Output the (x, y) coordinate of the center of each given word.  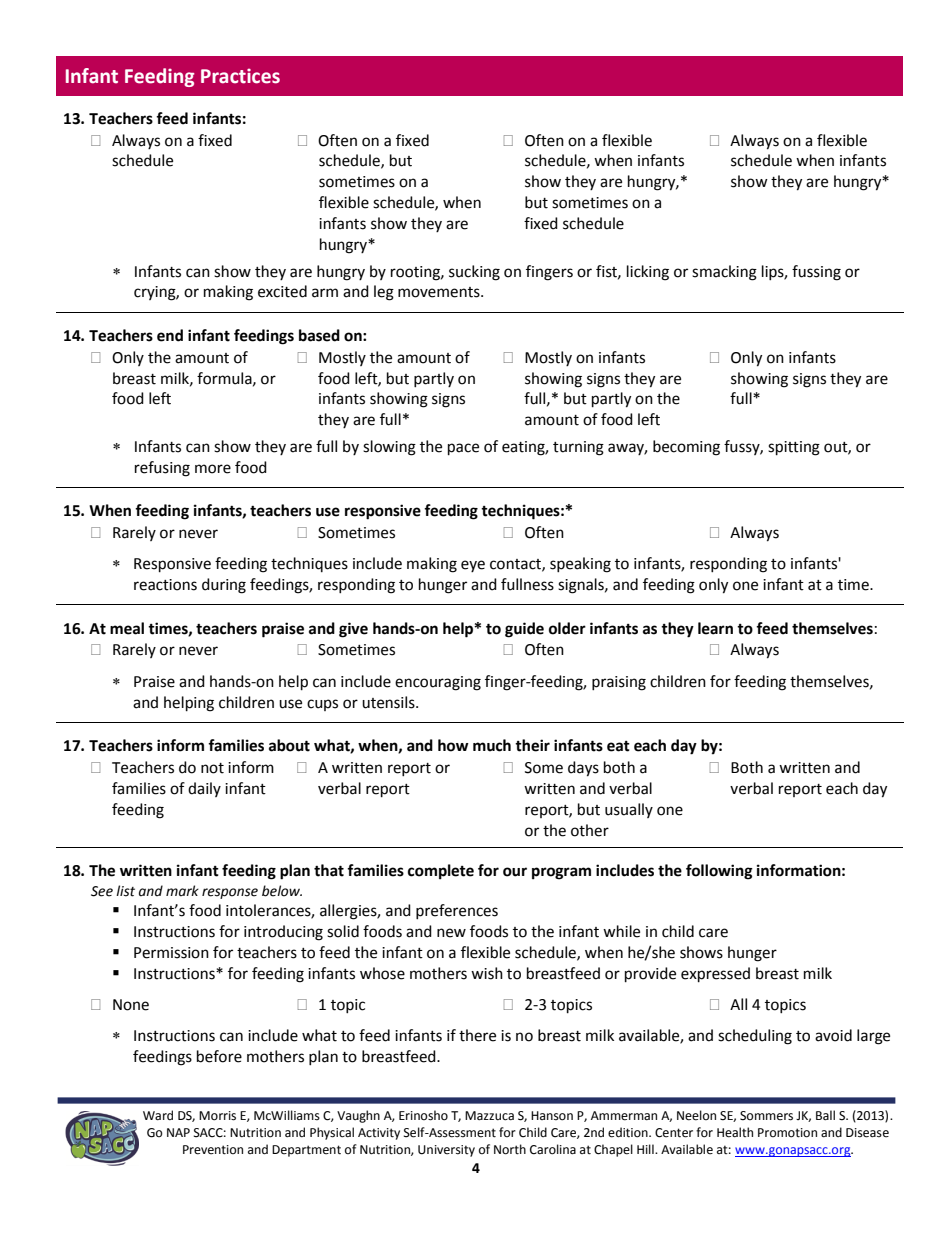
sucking (474, 273)
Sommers (766, 1116)
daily (204, 789)
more (213, 469)
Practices (240, 76)
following (719, 872)
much (492, 745)
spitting (794, 448)
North (510, 1149)
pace (463, 449)
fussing (816, 273)
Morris (217, 1116)
